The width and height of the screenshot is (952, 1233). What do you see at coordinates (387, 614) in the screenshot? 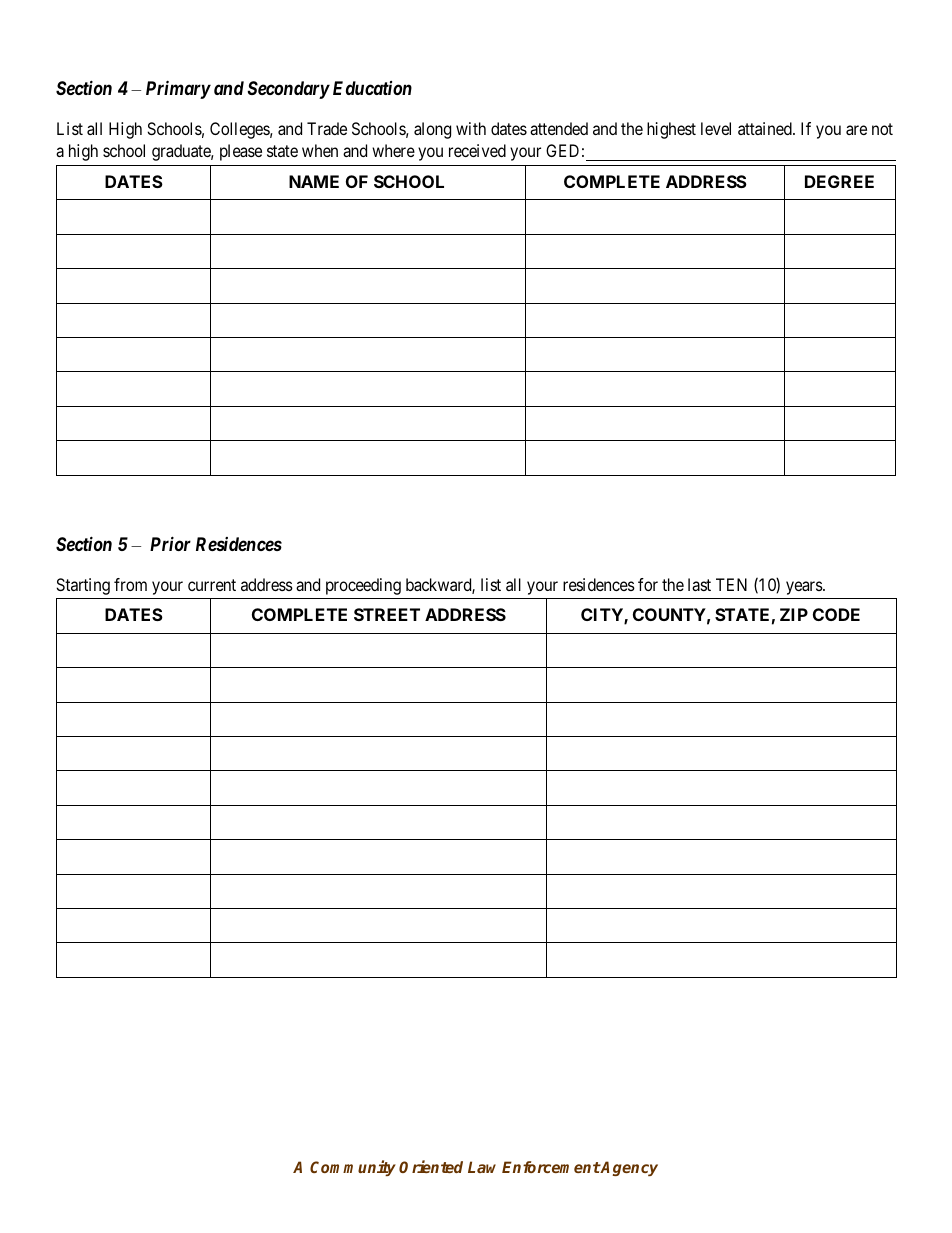
I see `STREET` at bounding box center [387, 614].
